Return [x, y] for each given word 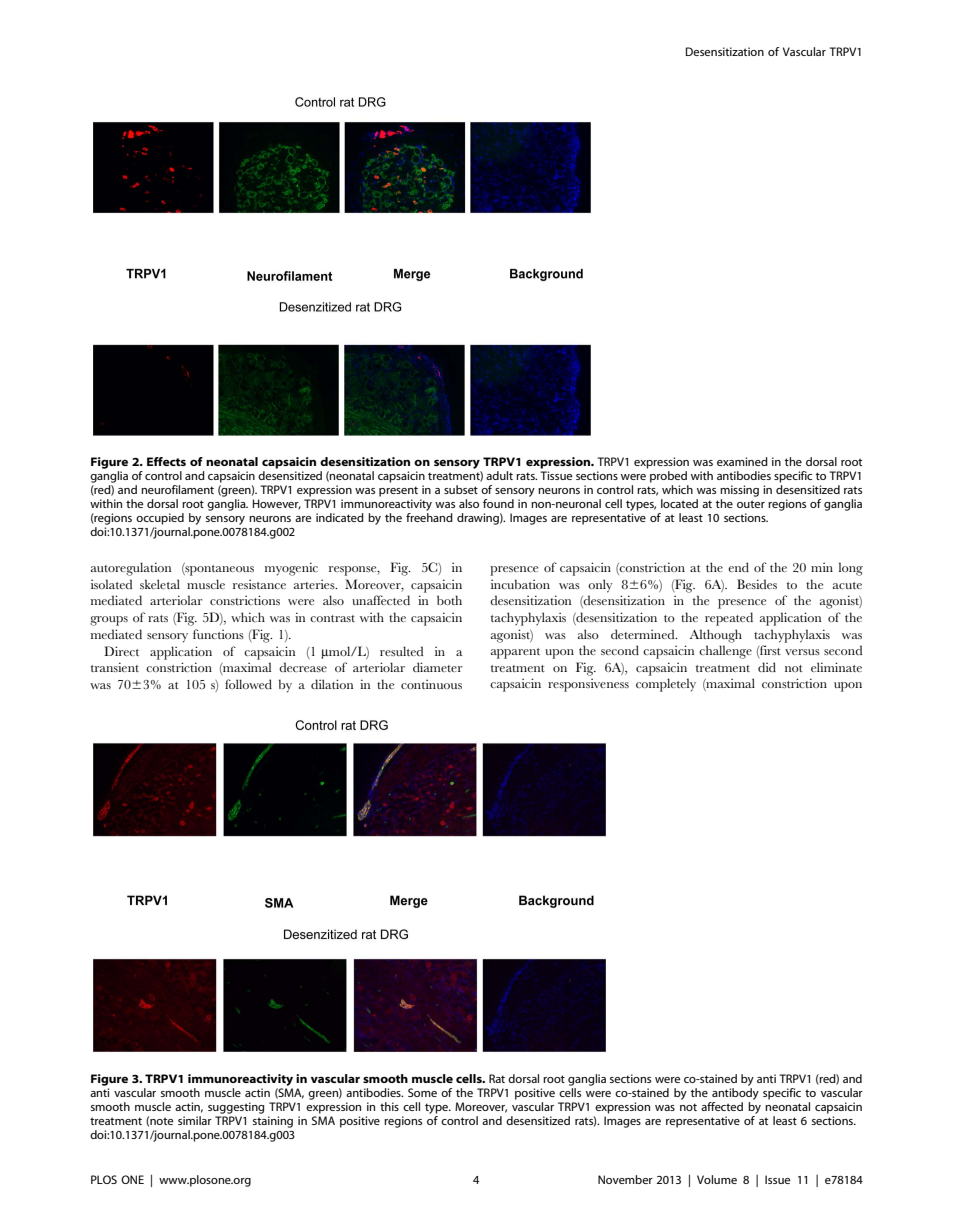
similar [195, 1120]
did [767, 667]
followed [248, 684]
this [389, 1106]
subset [461, 489]
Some [422, 1092]
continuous [431, 684]
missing [739, 491]
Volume [717, 1179]
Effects [166, 461]
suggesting [236, 1108]
